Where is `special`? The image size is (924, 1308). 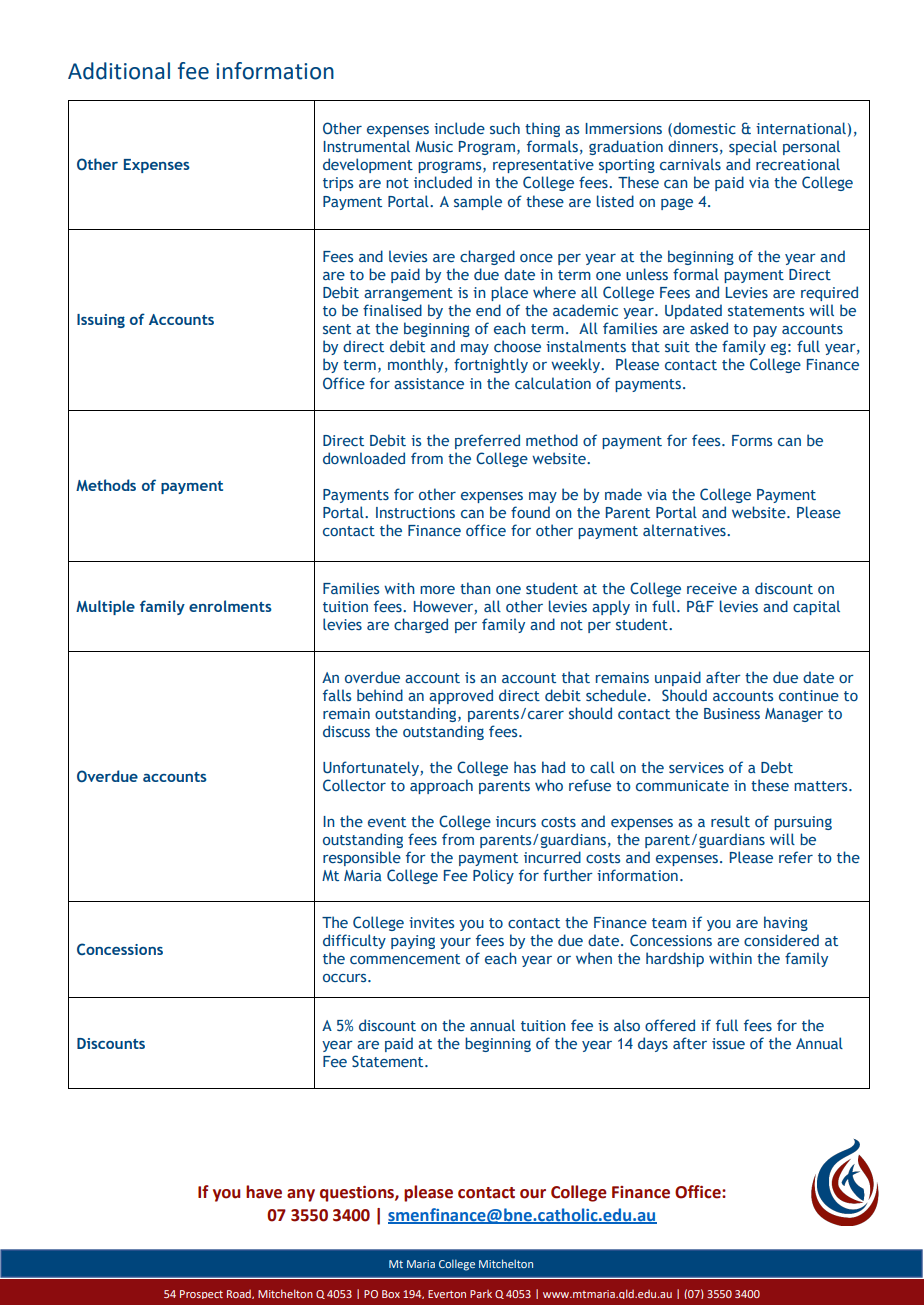 special is located at coordinates (753, 147).
